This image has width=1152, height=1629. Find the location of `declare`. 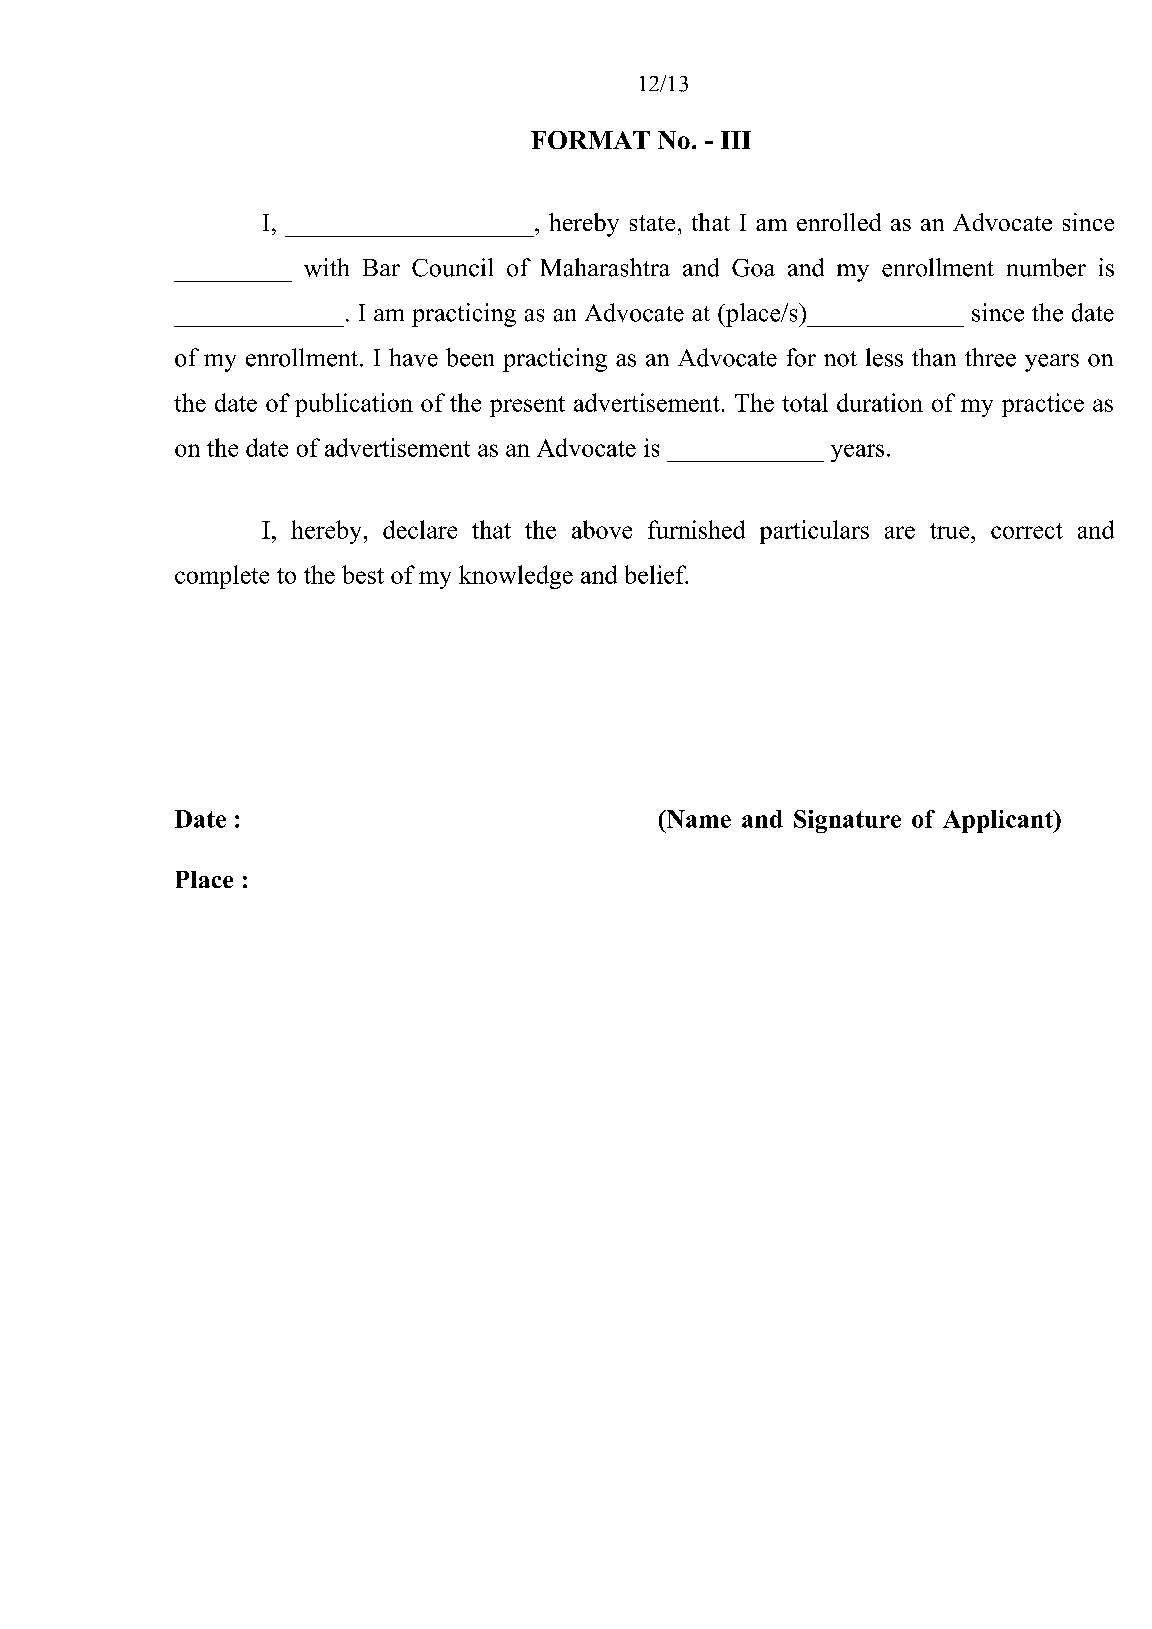

declare is located at coordinates (420, 529).
